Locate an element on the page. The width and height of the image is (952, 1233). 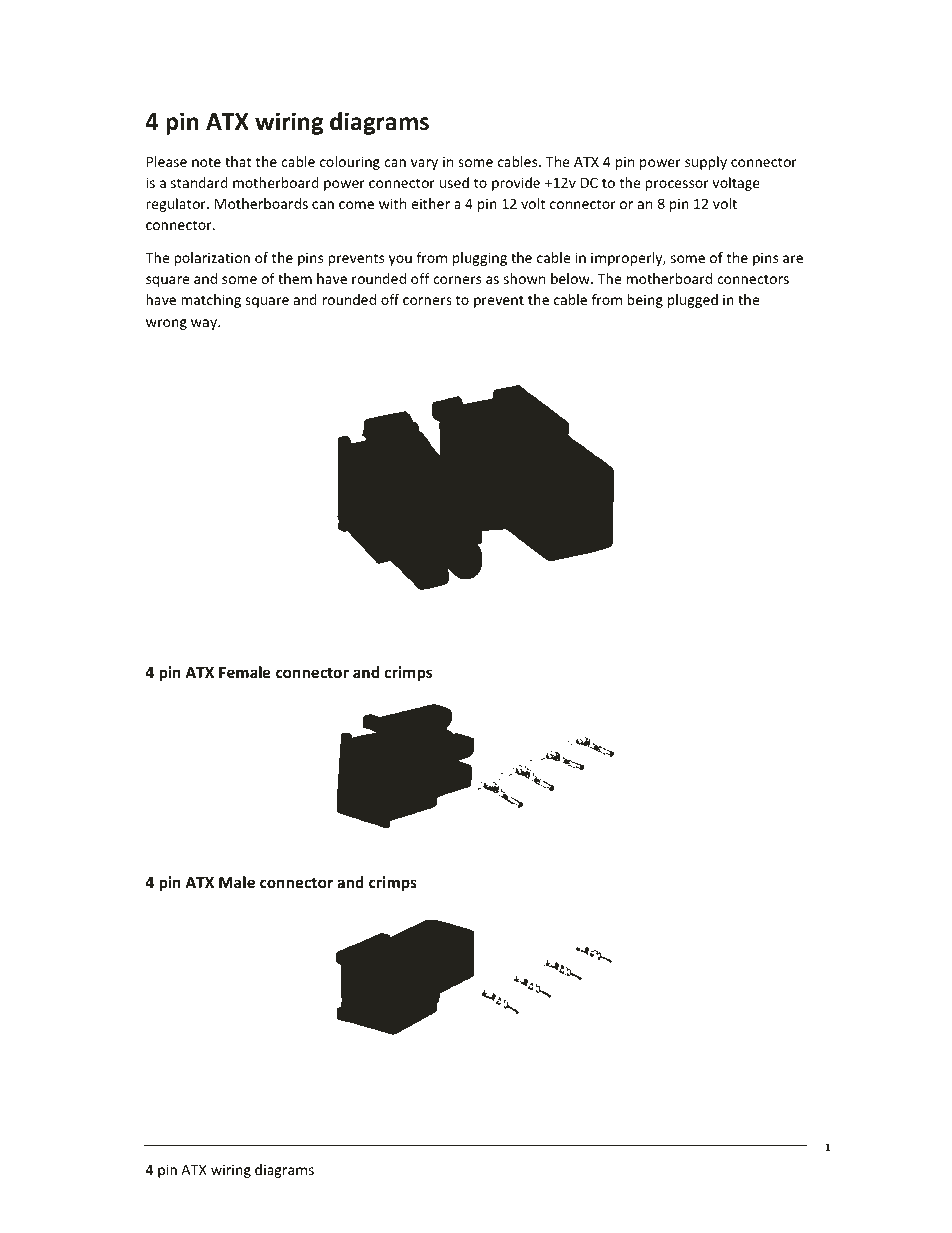
supply is located at coordinates (706, 163).
